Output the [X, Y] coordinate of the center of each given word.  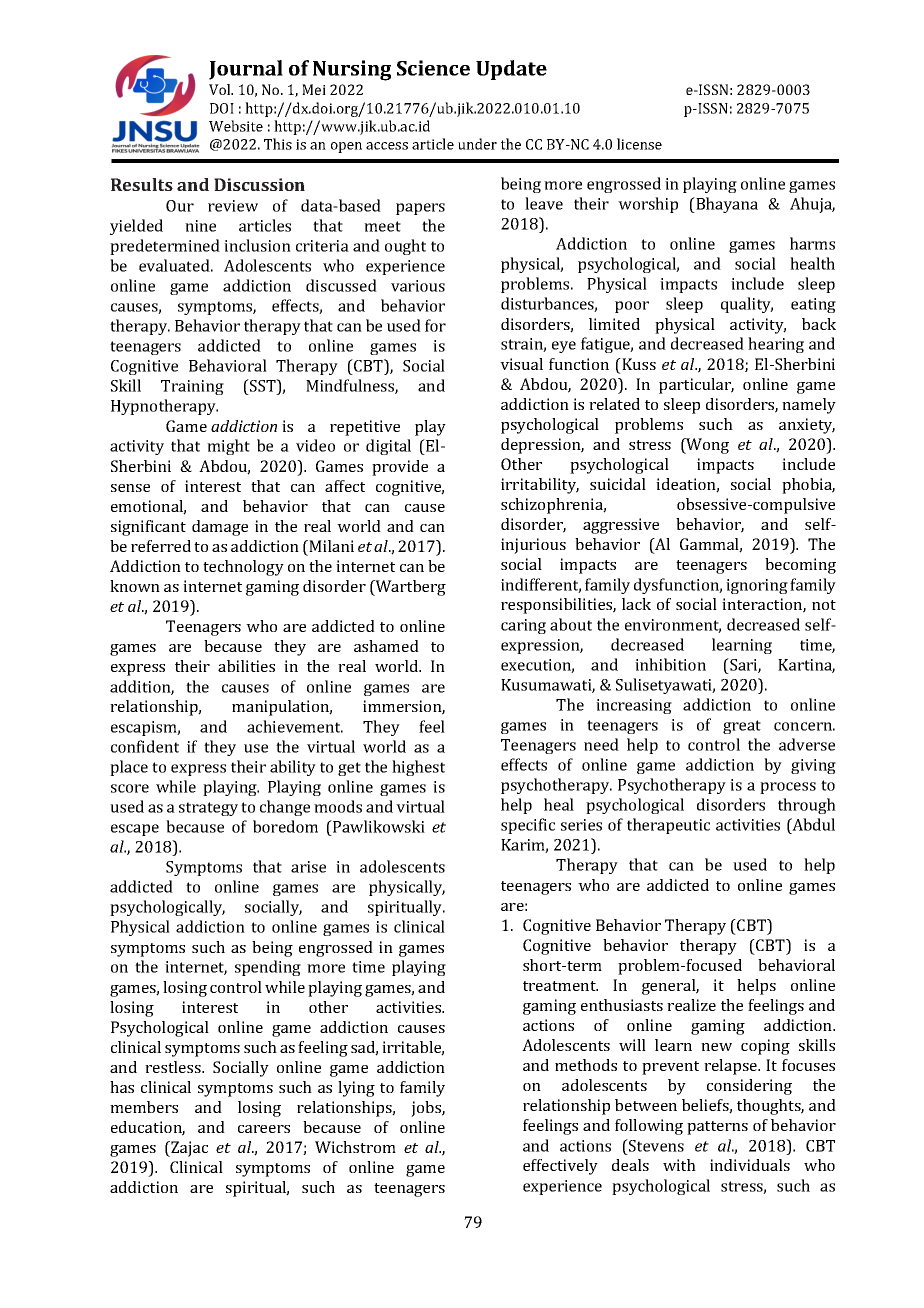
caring [523, 626]
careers [264, 1129]
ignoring [757, 586]
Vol [221, 89]
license [639, 144]
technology [243, 568]
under [477, 144]
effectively [560, 1167]
